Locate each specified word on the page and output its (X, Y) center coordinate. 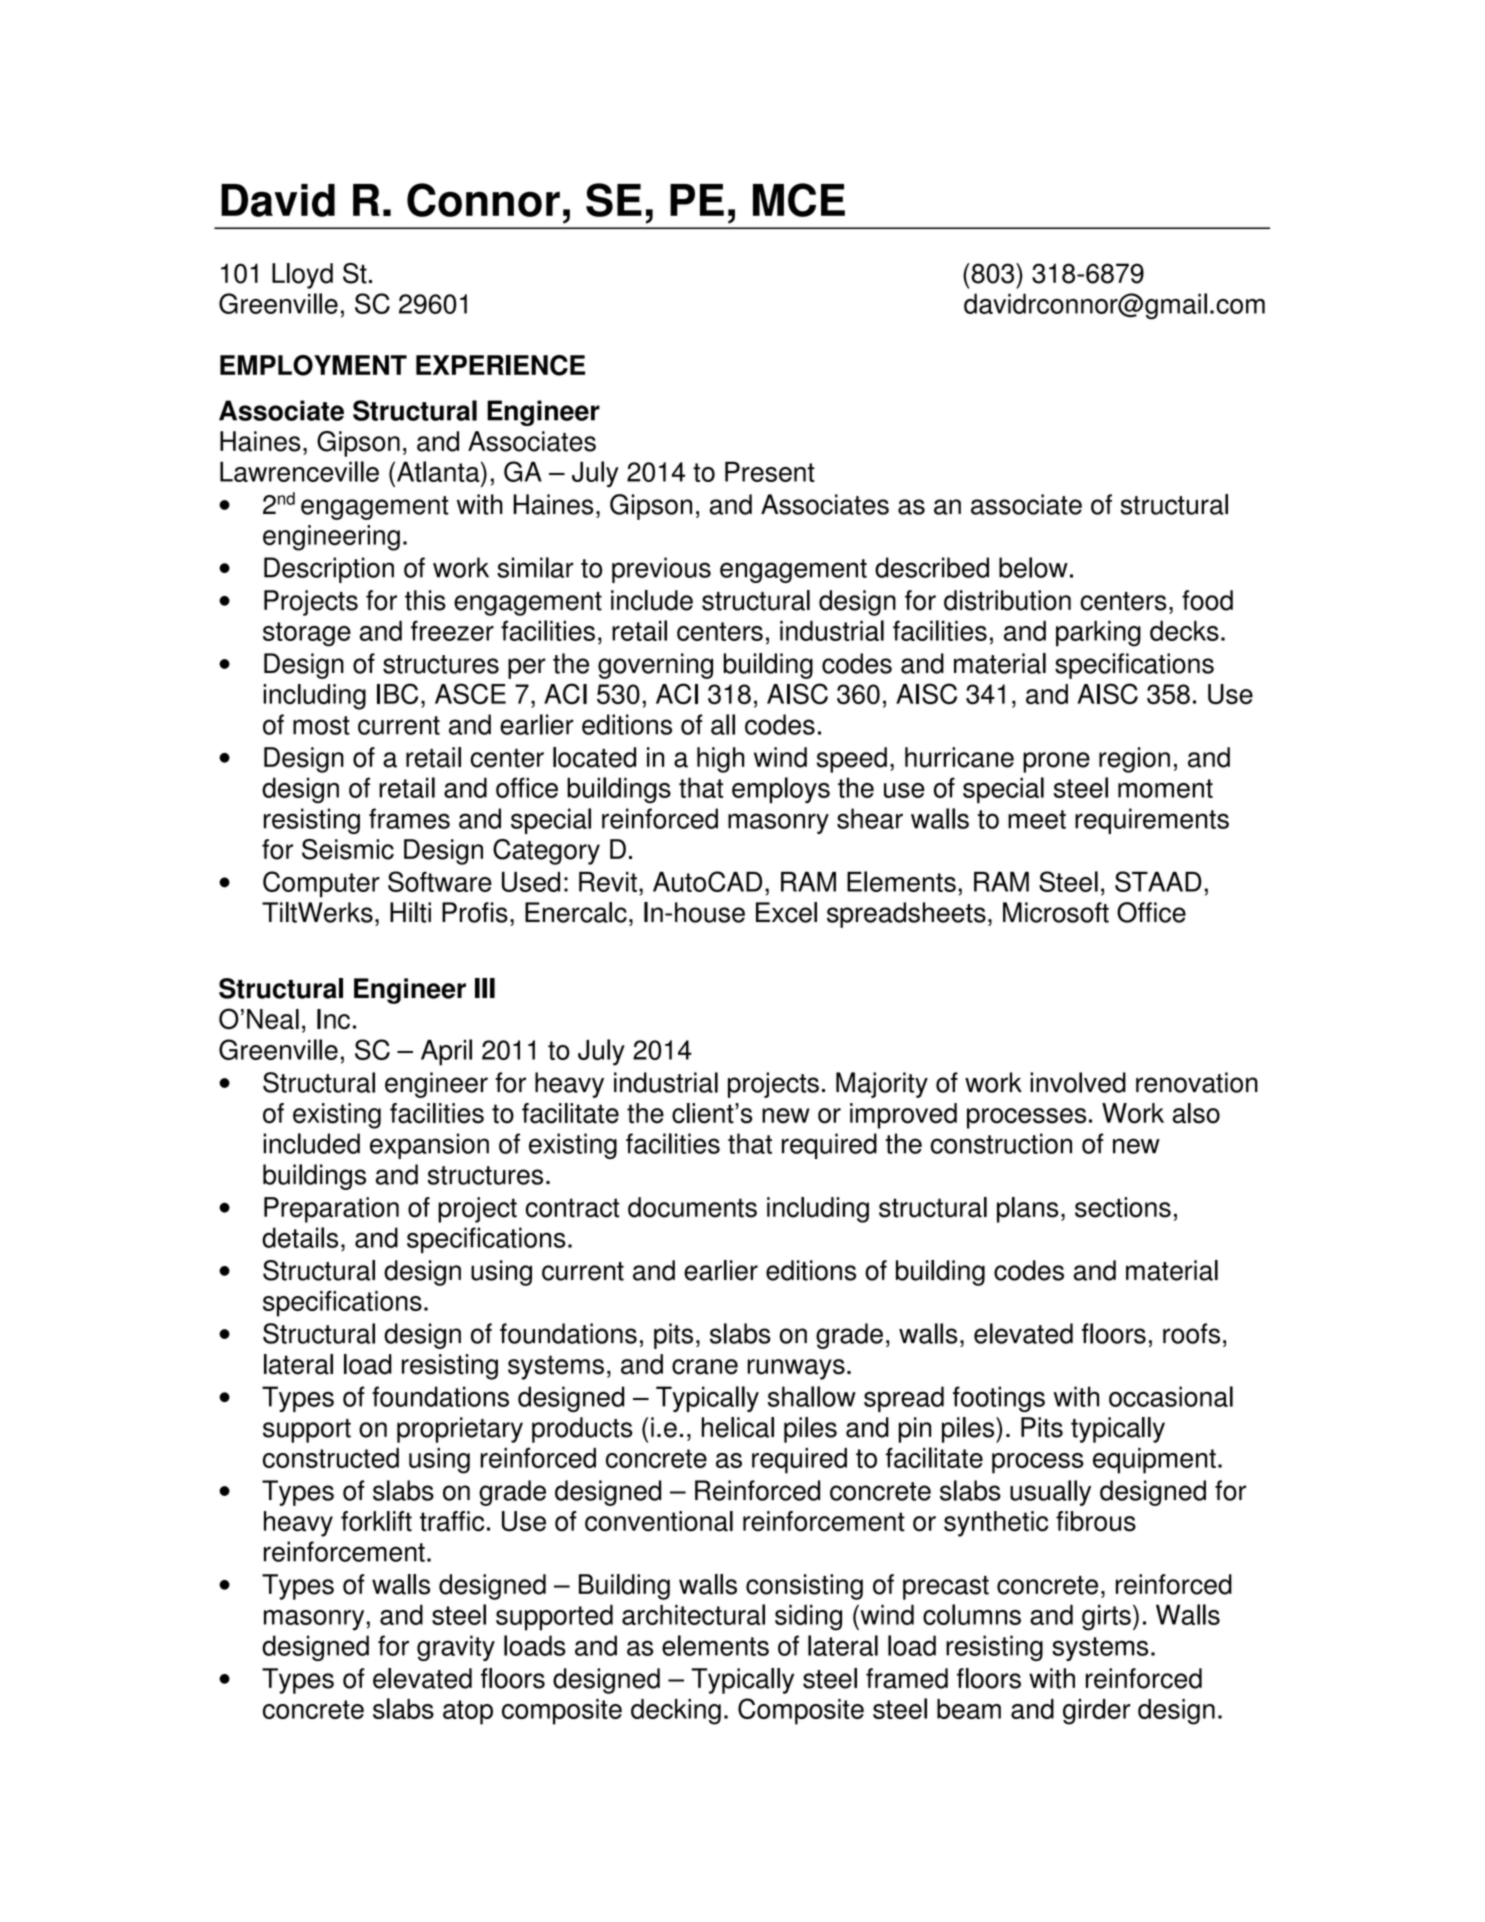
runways (796, 1369)
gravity (456, 1648)
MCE (799, 200)
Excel (786, 912)
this (425, 600)
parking (1098, 633)
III (485, 988)
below (1033, 567)
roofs (1191, 1333)
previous (661, 570)
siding (808, 1617)
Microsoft (1056, 912)
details (300, 1237)
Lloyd (302, 276)
